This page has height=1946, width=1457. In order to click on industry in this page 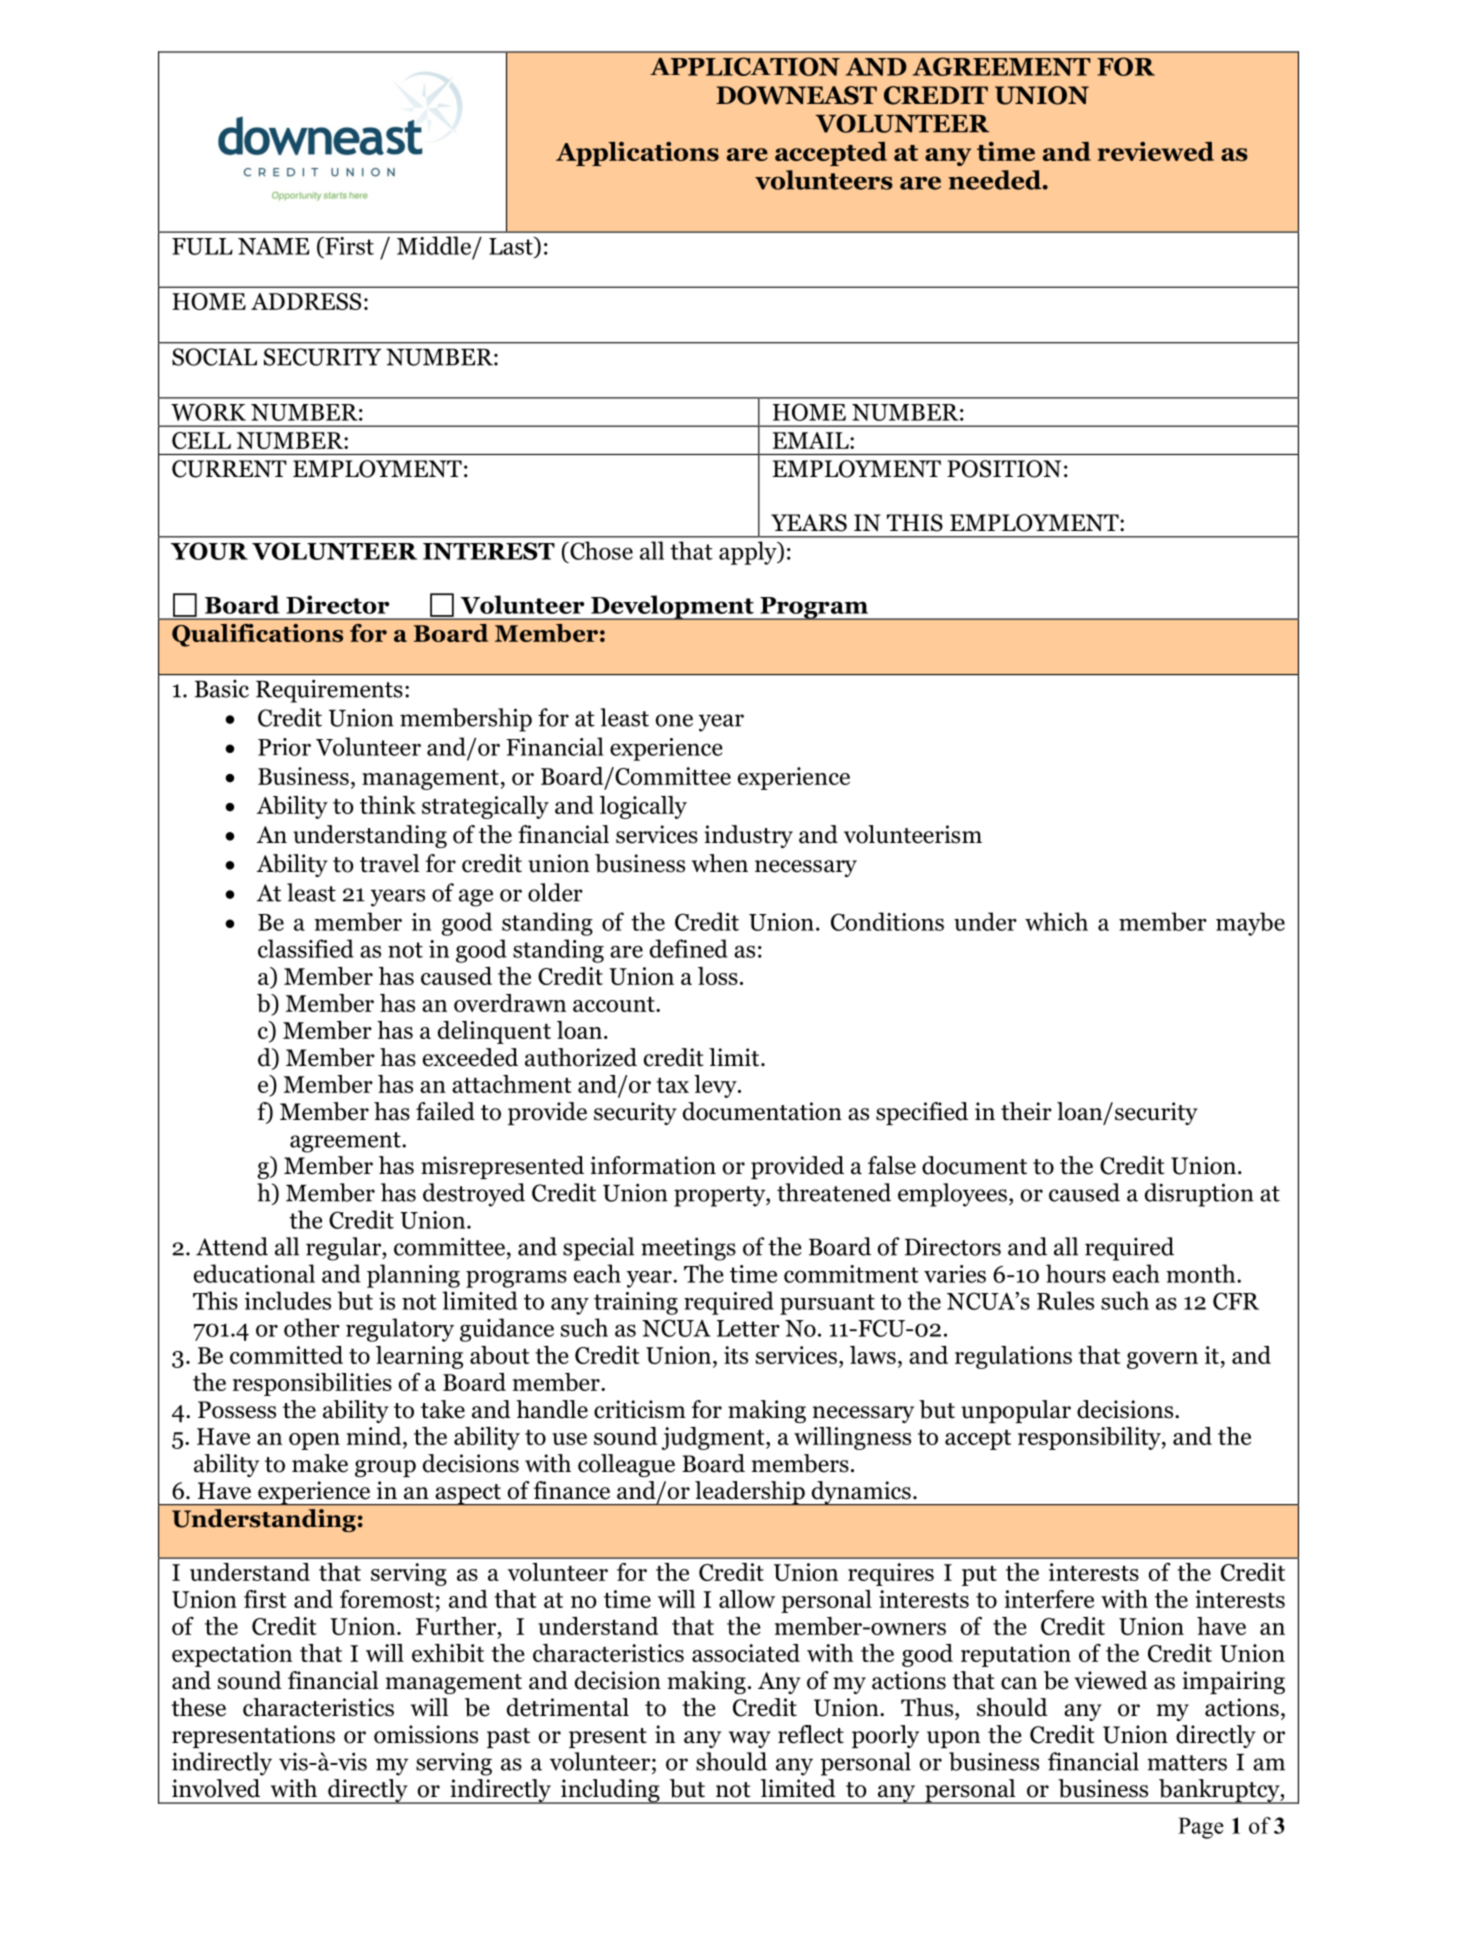, I will do `click(748, 836)`.
